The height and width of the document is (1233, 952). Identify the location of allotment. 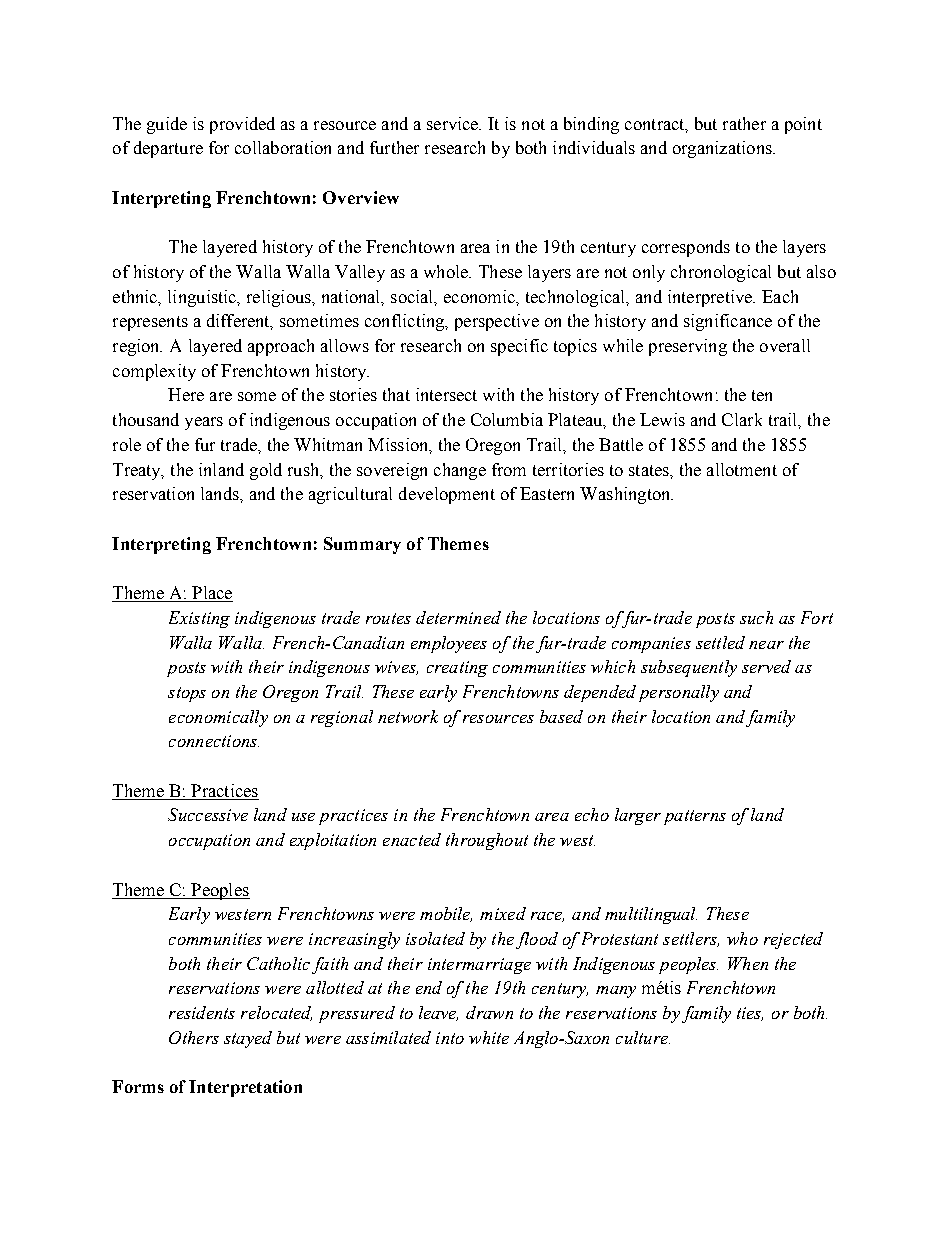
(742, 469).
